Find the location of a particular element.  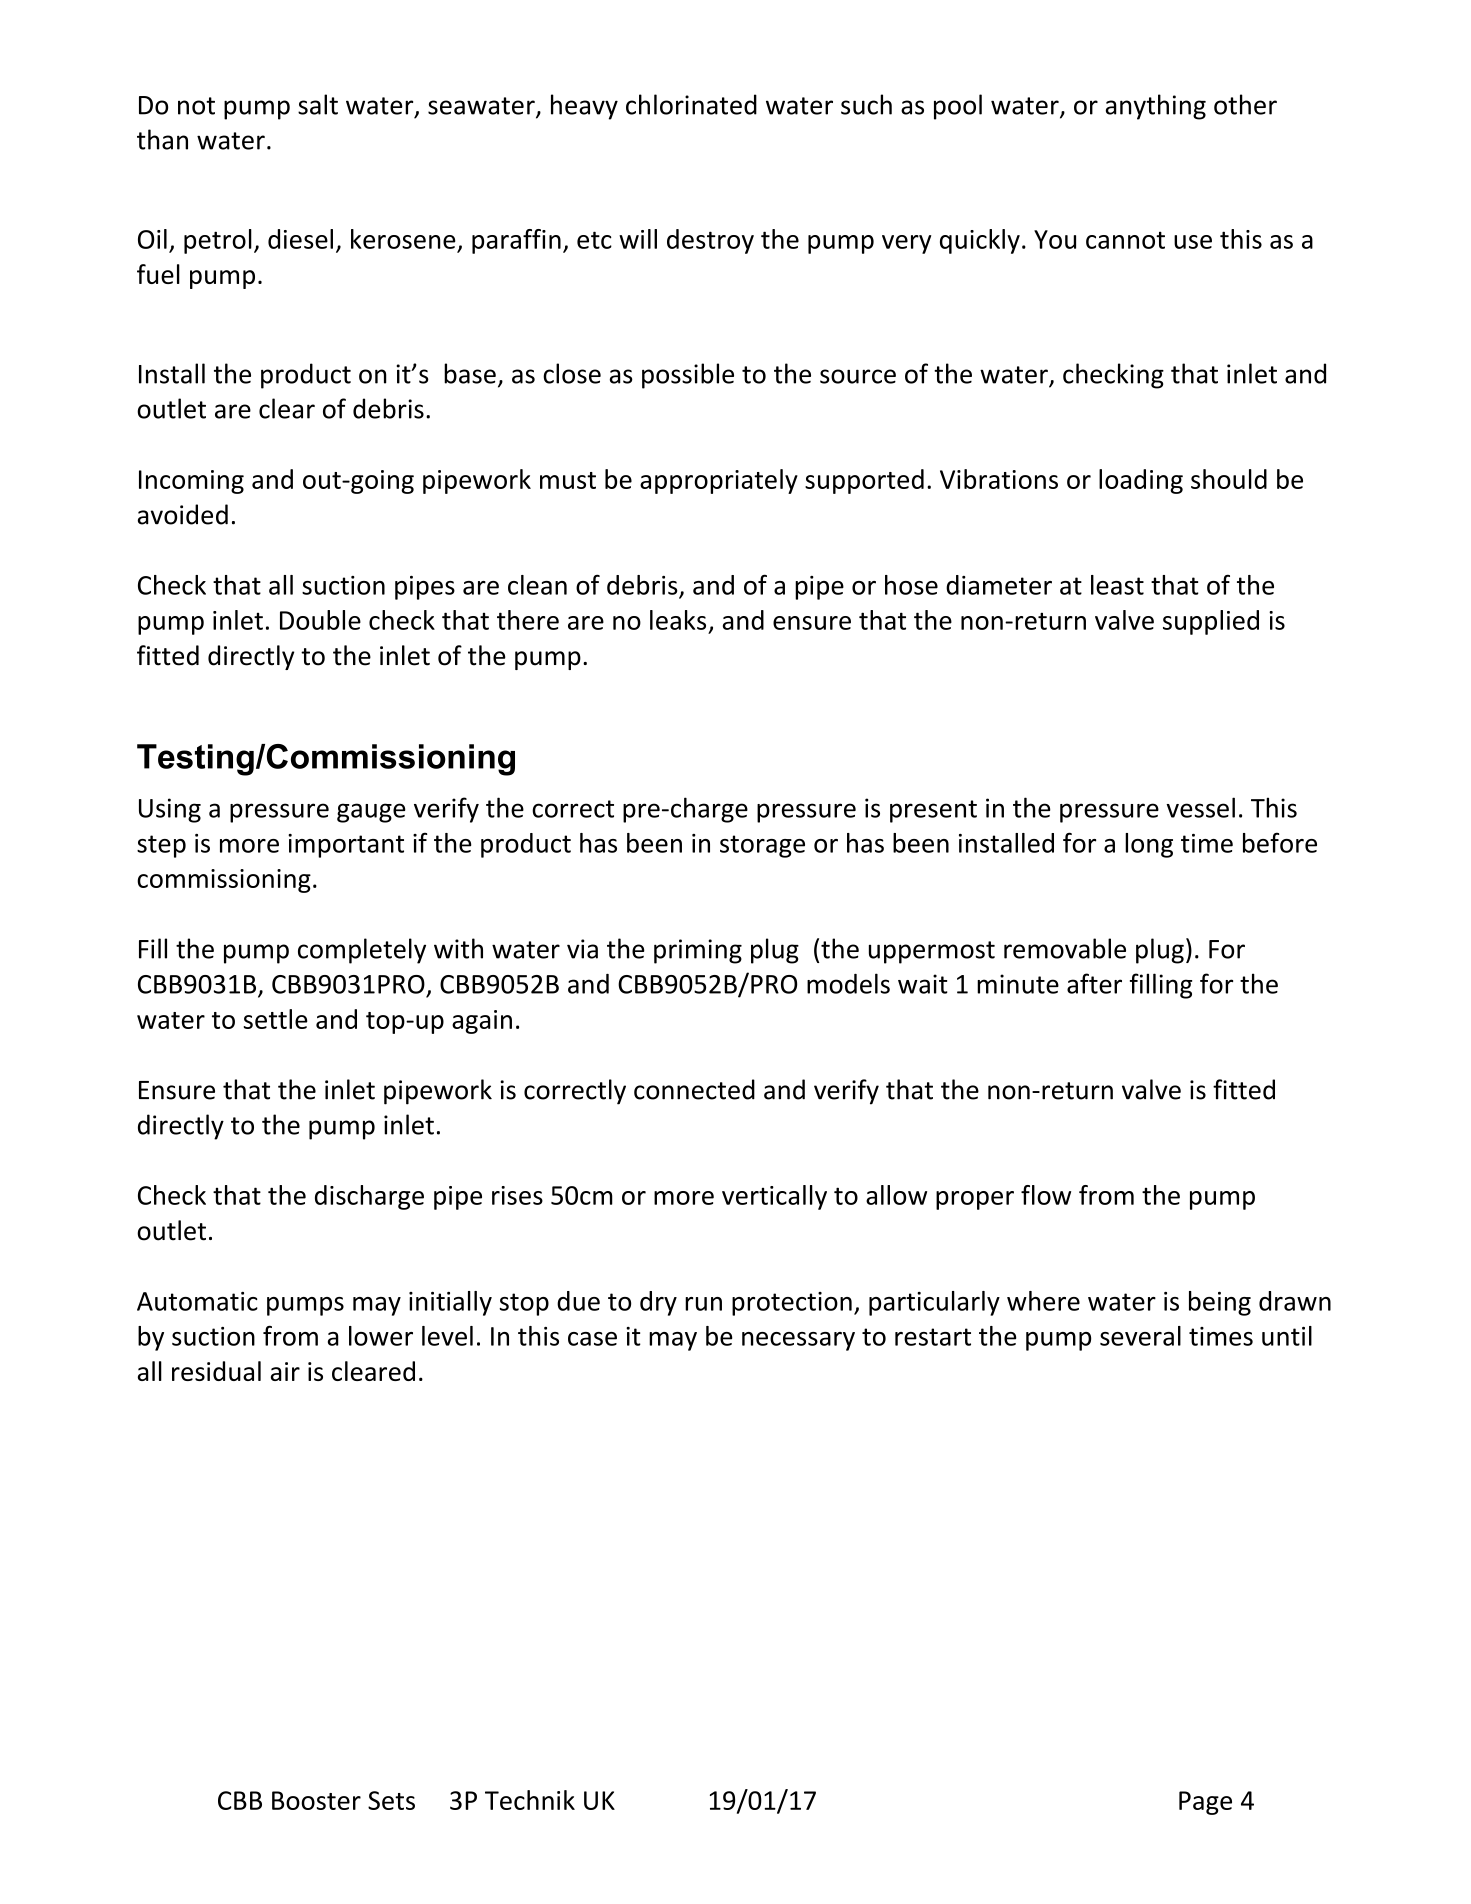

Booster is located at coordinates (316, 1800).
